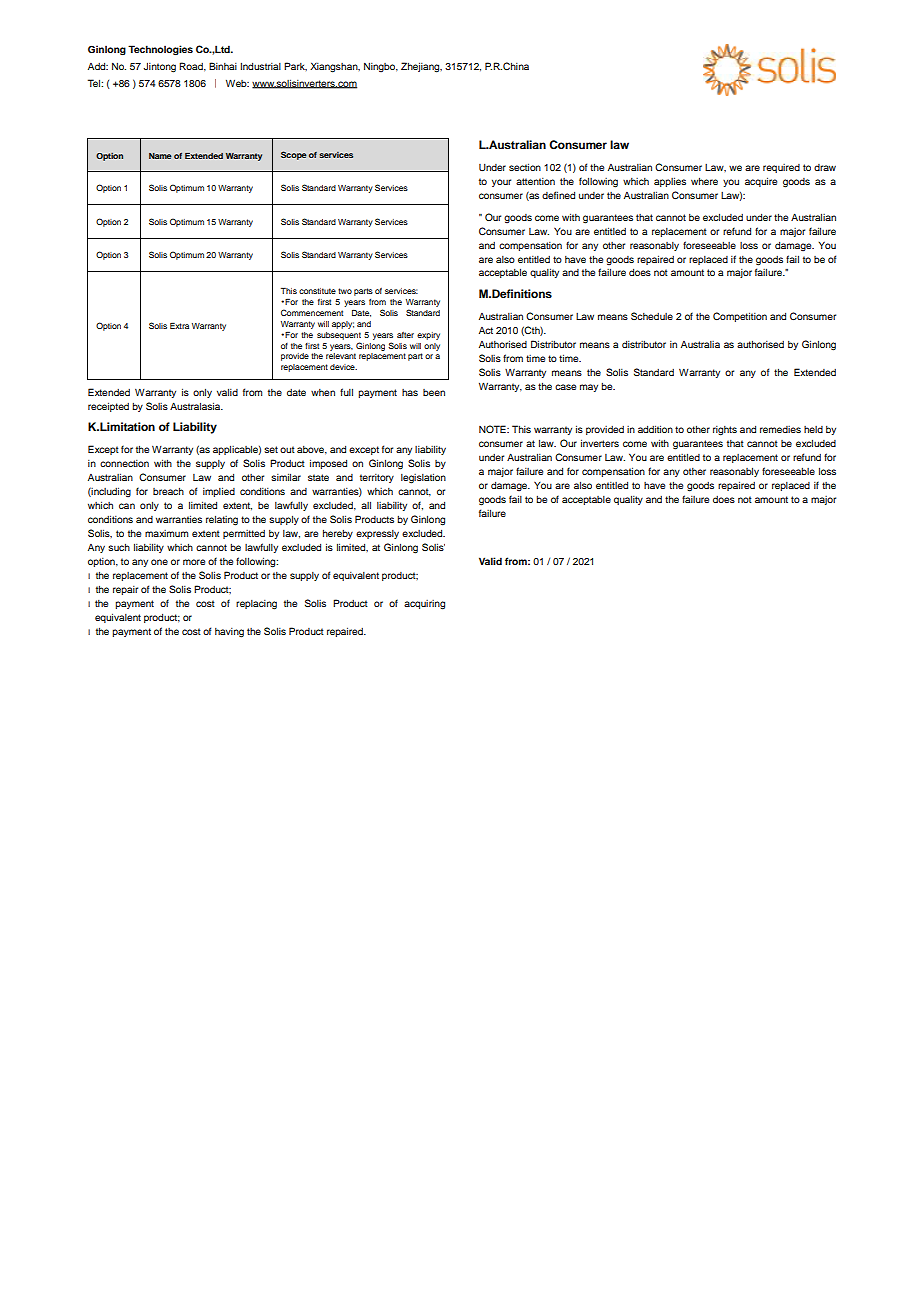 Image resolution: width=924 pixels, height=1308 pixels. I want to click on Australasia, so click(196, 406).
